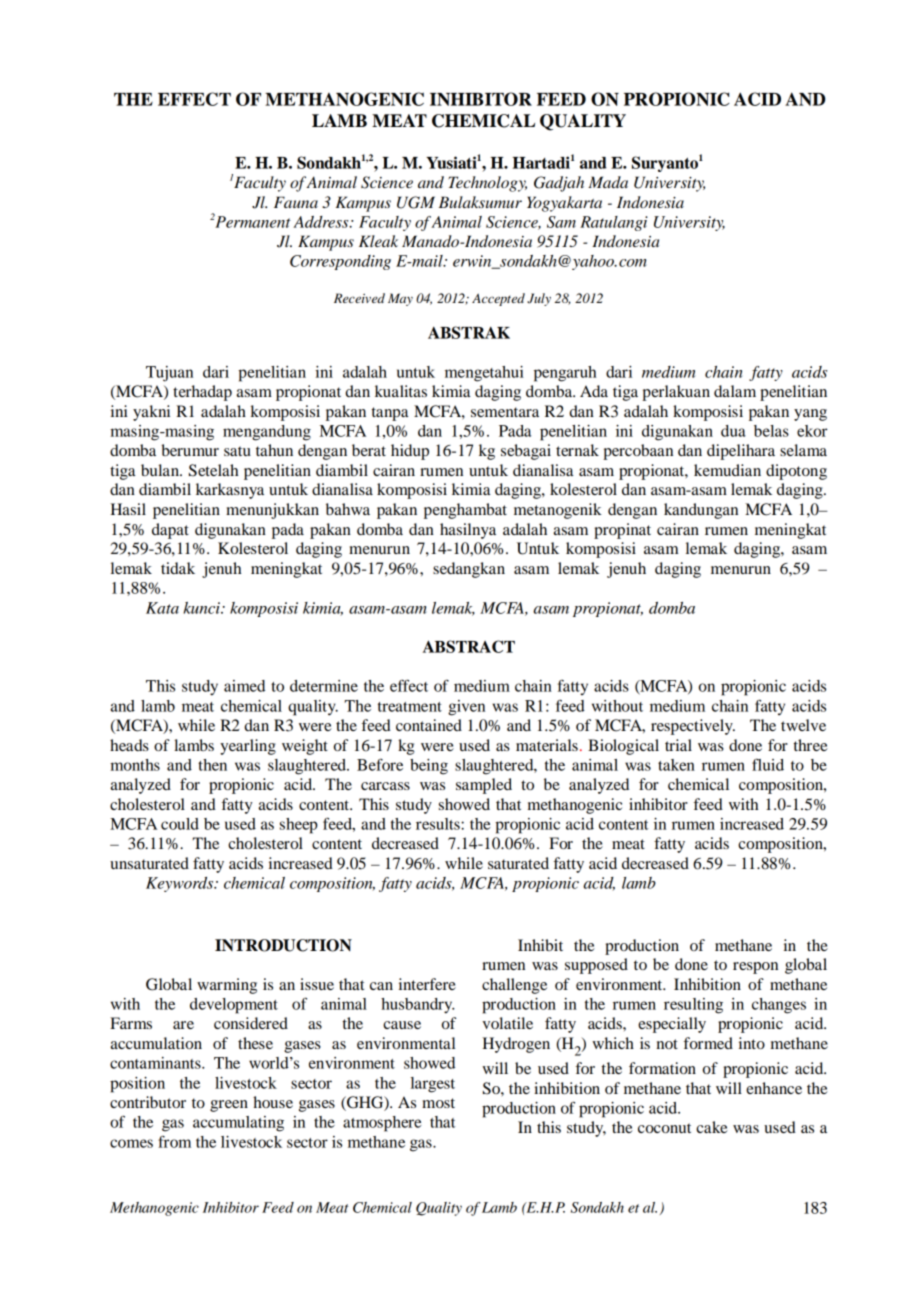  I want to click on dua, so click(733, 431).
